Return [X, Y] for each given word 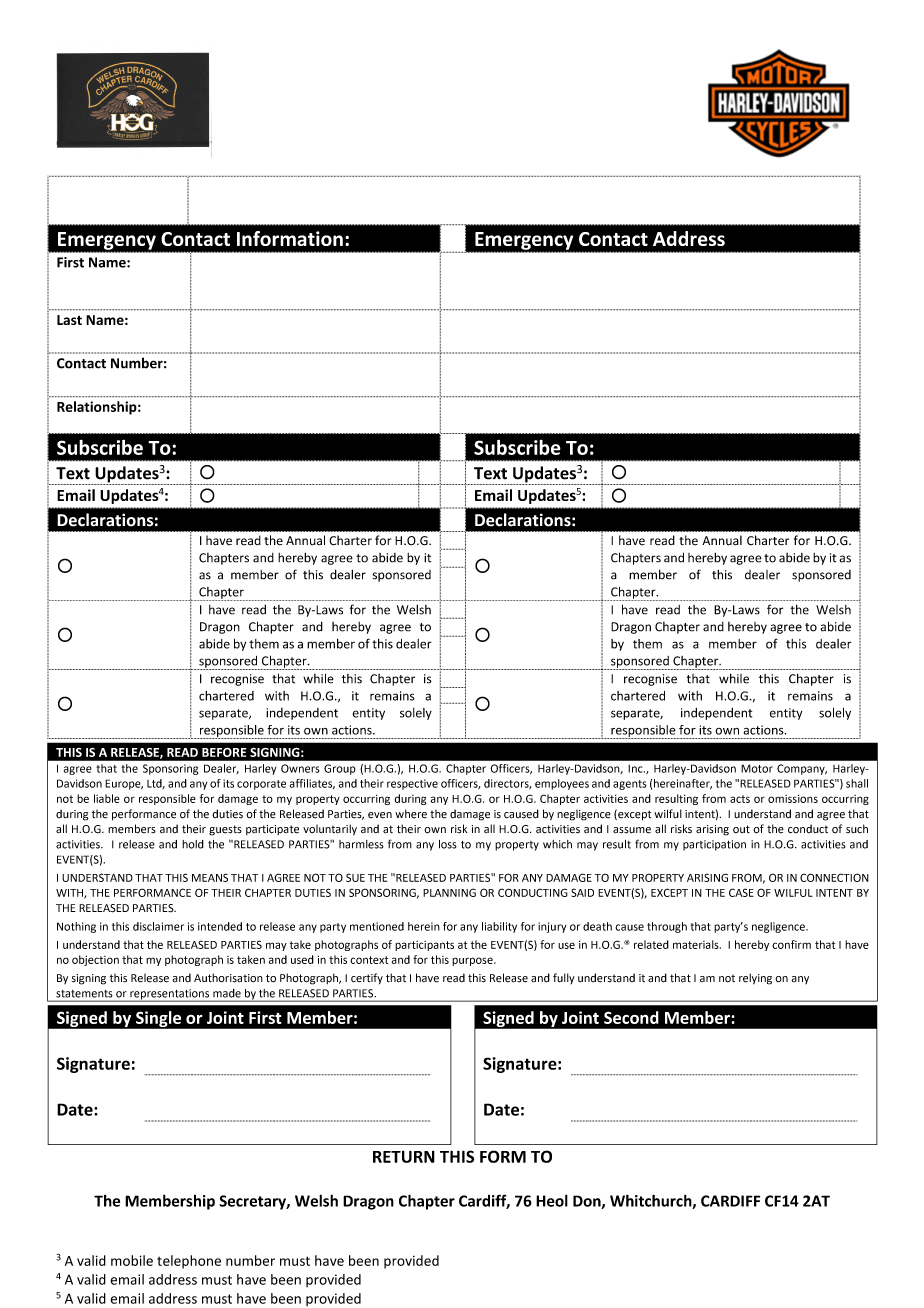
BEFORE [224, 752]
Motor [757, 768]
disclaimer [158, 926]
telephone [189, 1262]
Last [69, 320]
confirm [791, 944]
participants [424, 946]
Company [802, 769]
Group [340, 769]
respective [412, 784]
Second [631, 1017]
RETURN [404, 1156]
